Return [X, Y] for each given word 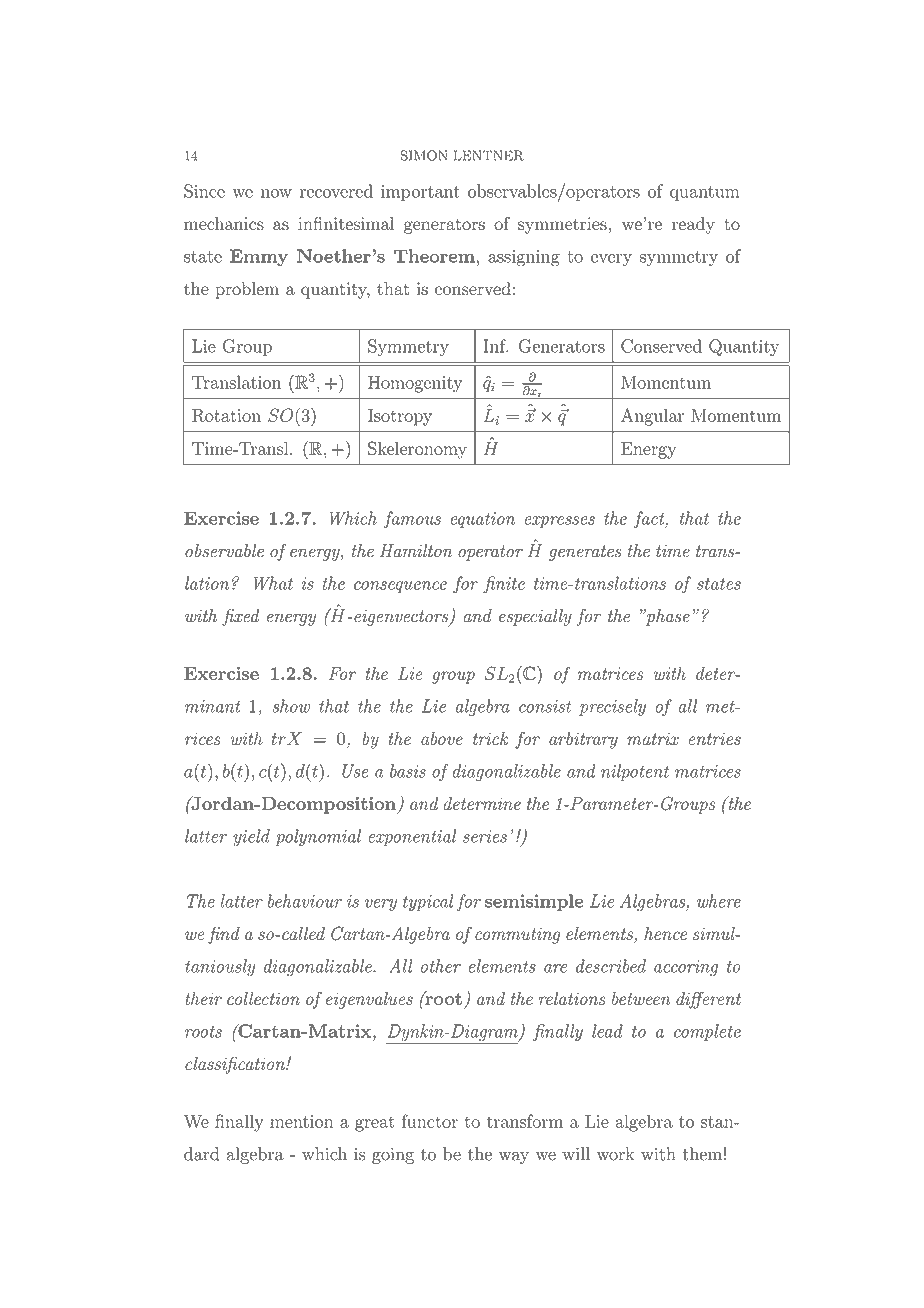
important [420, 193]
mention [302, 1121]
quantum [705, 193]
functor [430, 1121]
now [276, 193]
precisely [612, 707]
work [615, 1154]
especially [535, 617]
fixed [240, 617]
